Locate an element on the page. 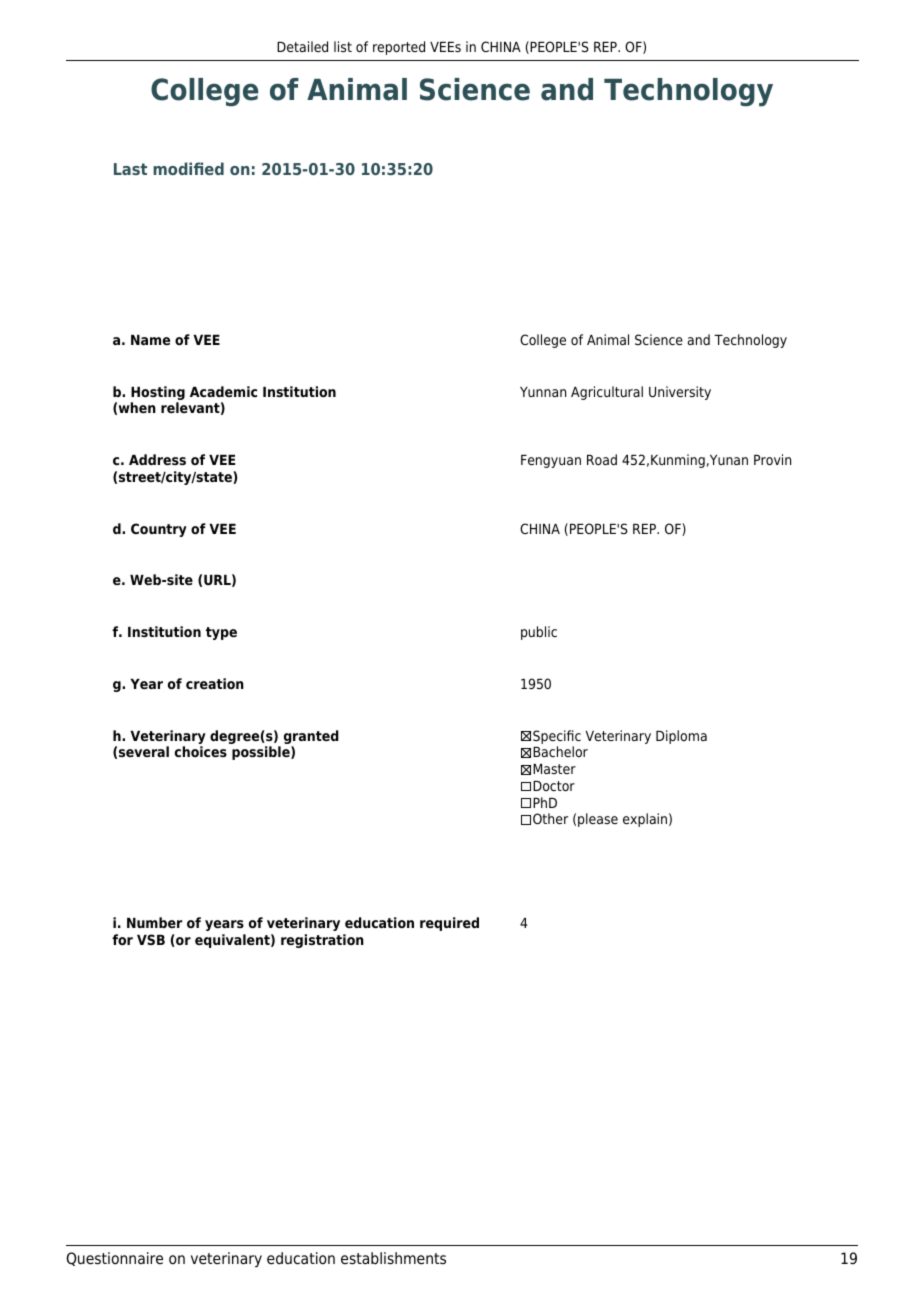 This document has width=924, height=1308. establishments is located at coordinates (393, 1258).
